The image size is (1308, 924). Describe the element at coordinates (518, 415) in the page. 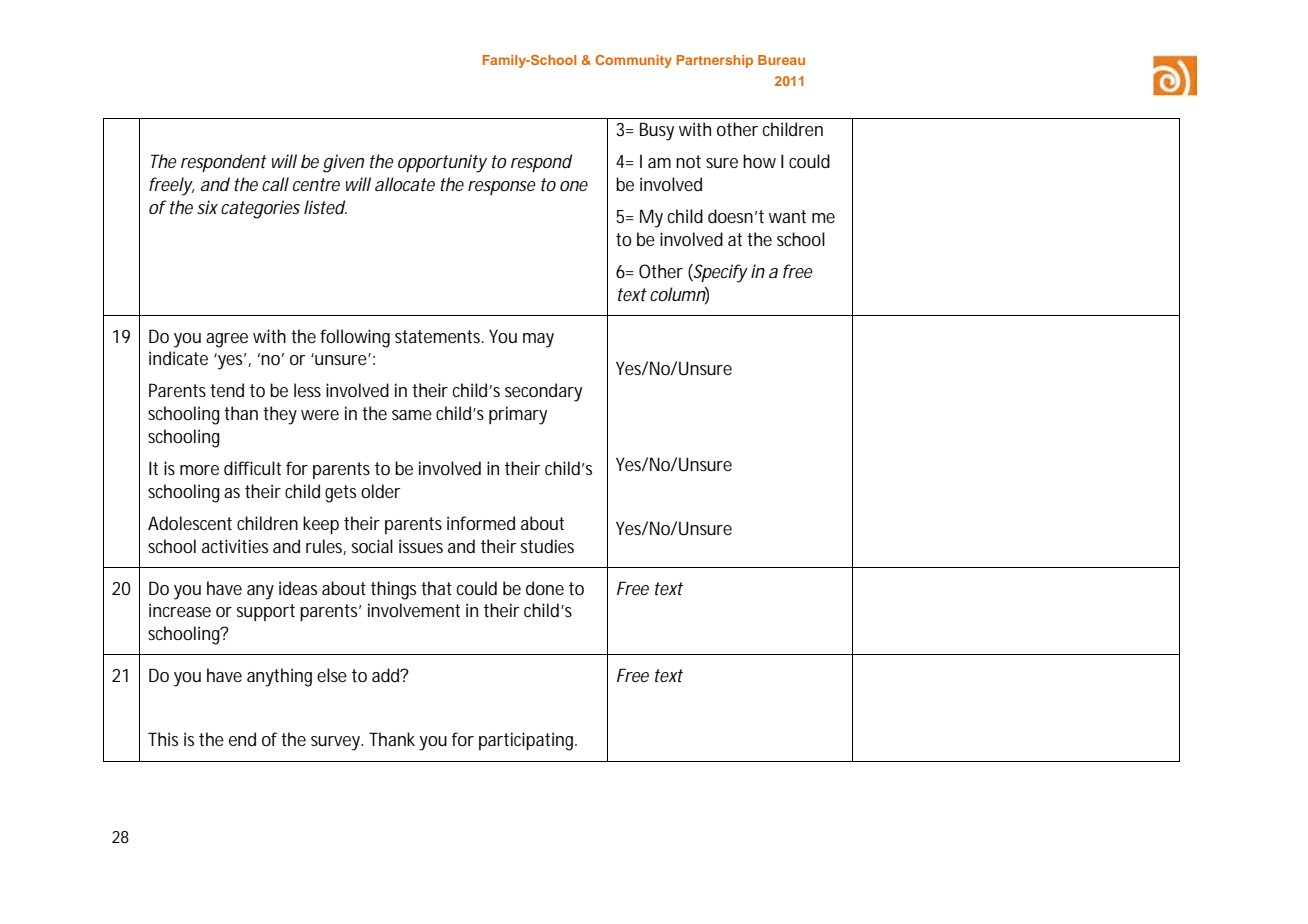

I see `primary` at that location.
